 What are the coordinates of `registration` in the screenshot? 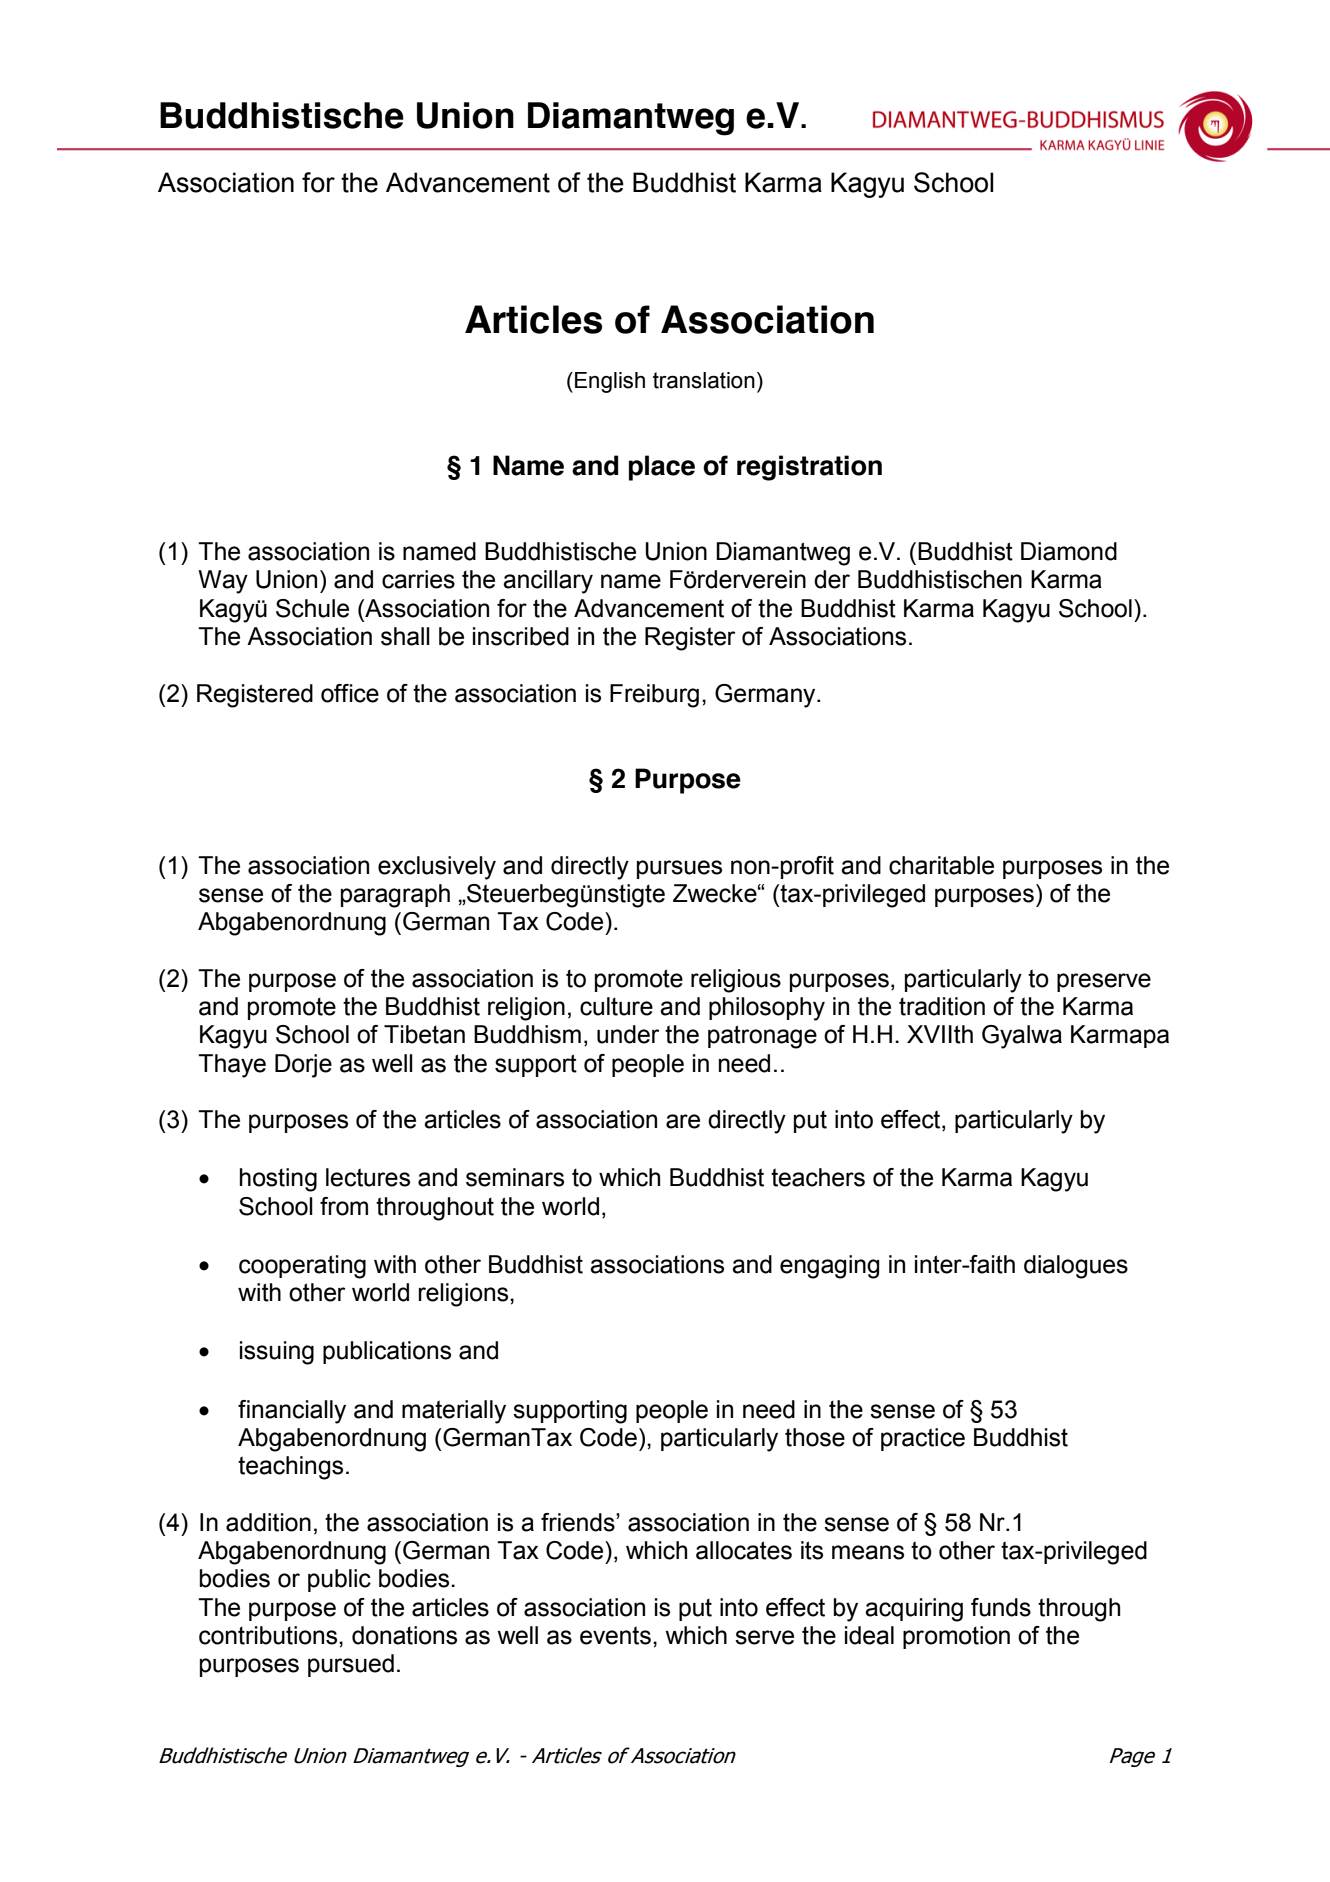 It's located at (809, 468).
